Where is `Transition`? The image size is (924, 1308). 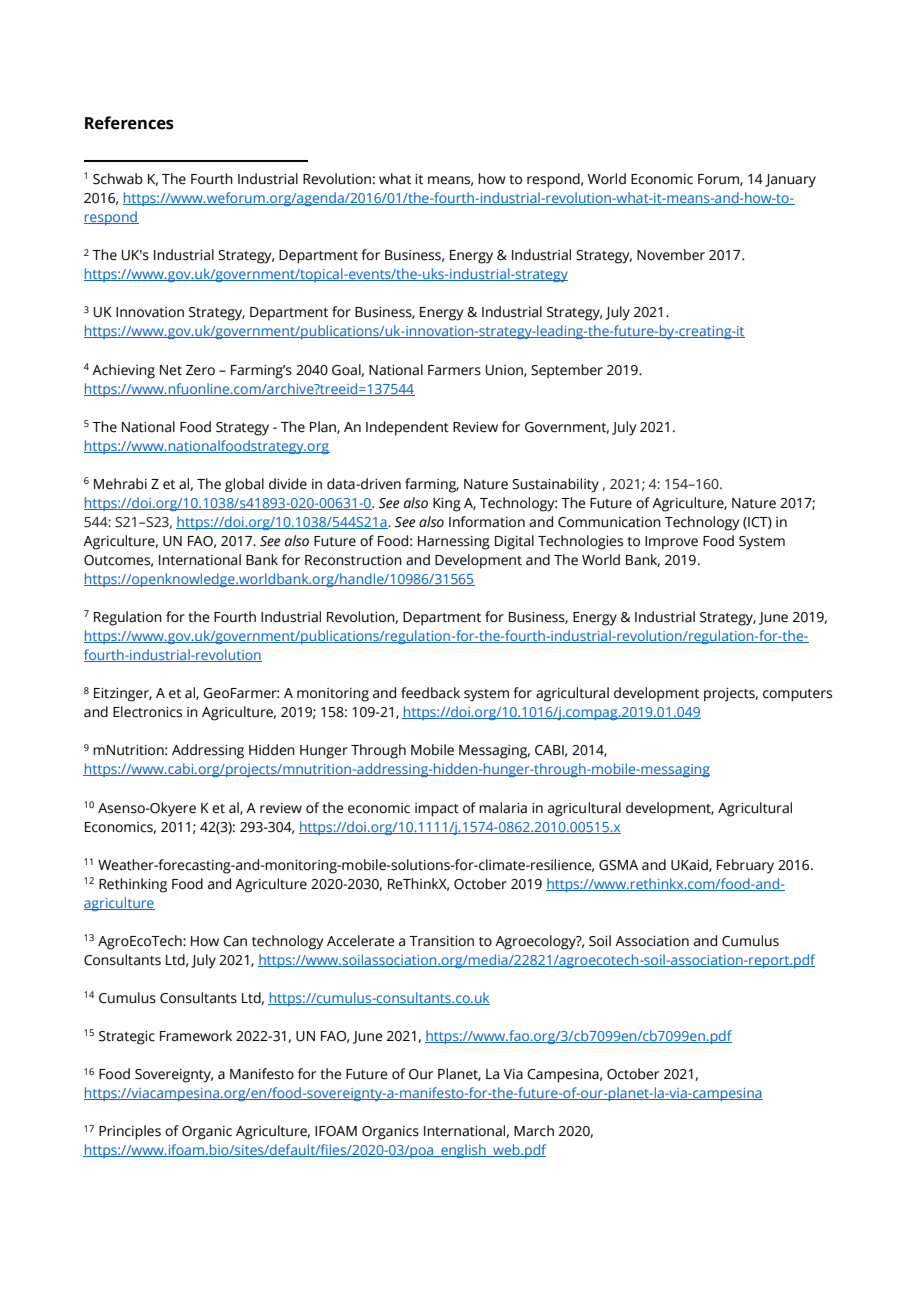 Transition is located at coordinates (441, 941).
